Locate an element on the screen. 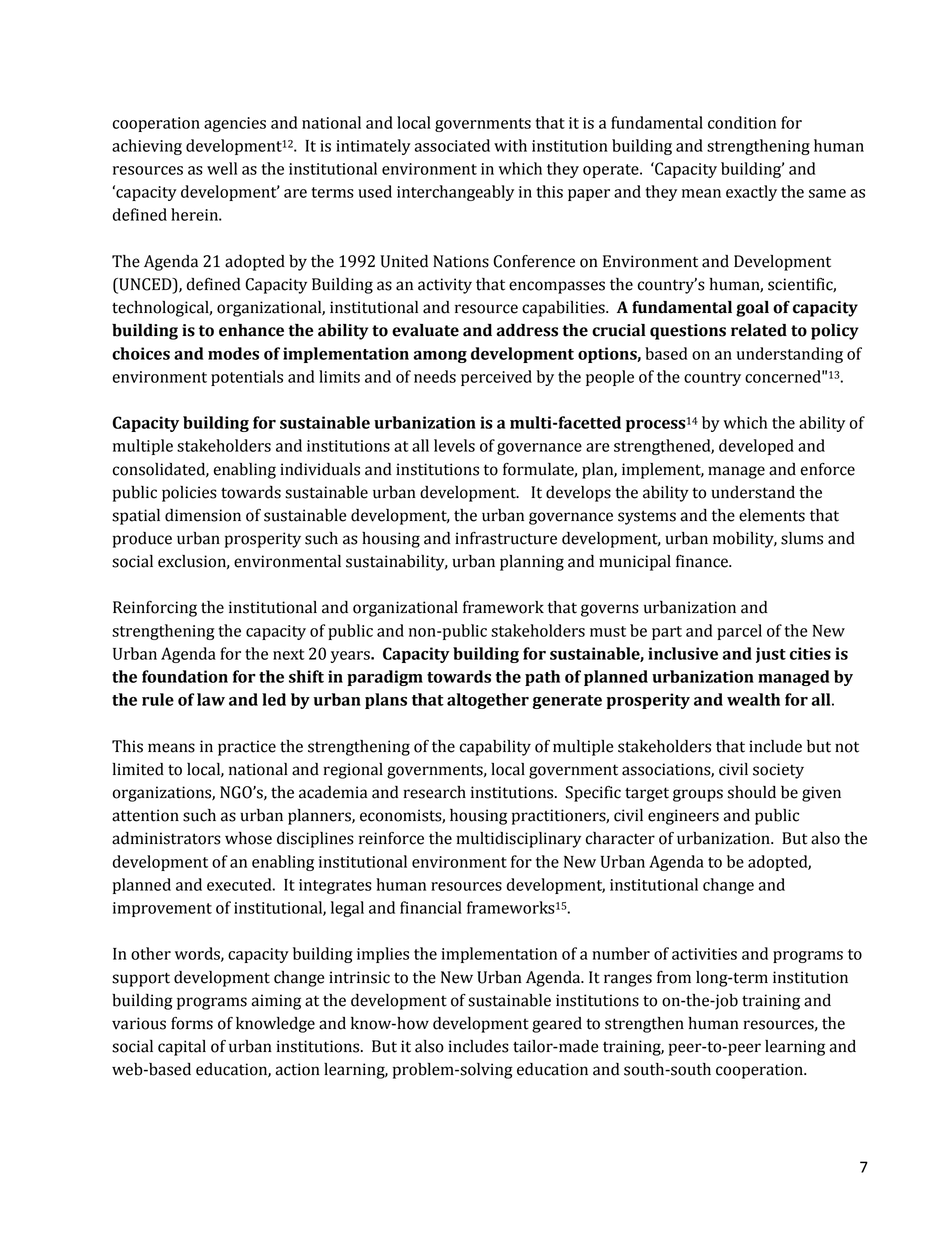 The image size is (952, 1233). well is located at coordinates (222, 168).
